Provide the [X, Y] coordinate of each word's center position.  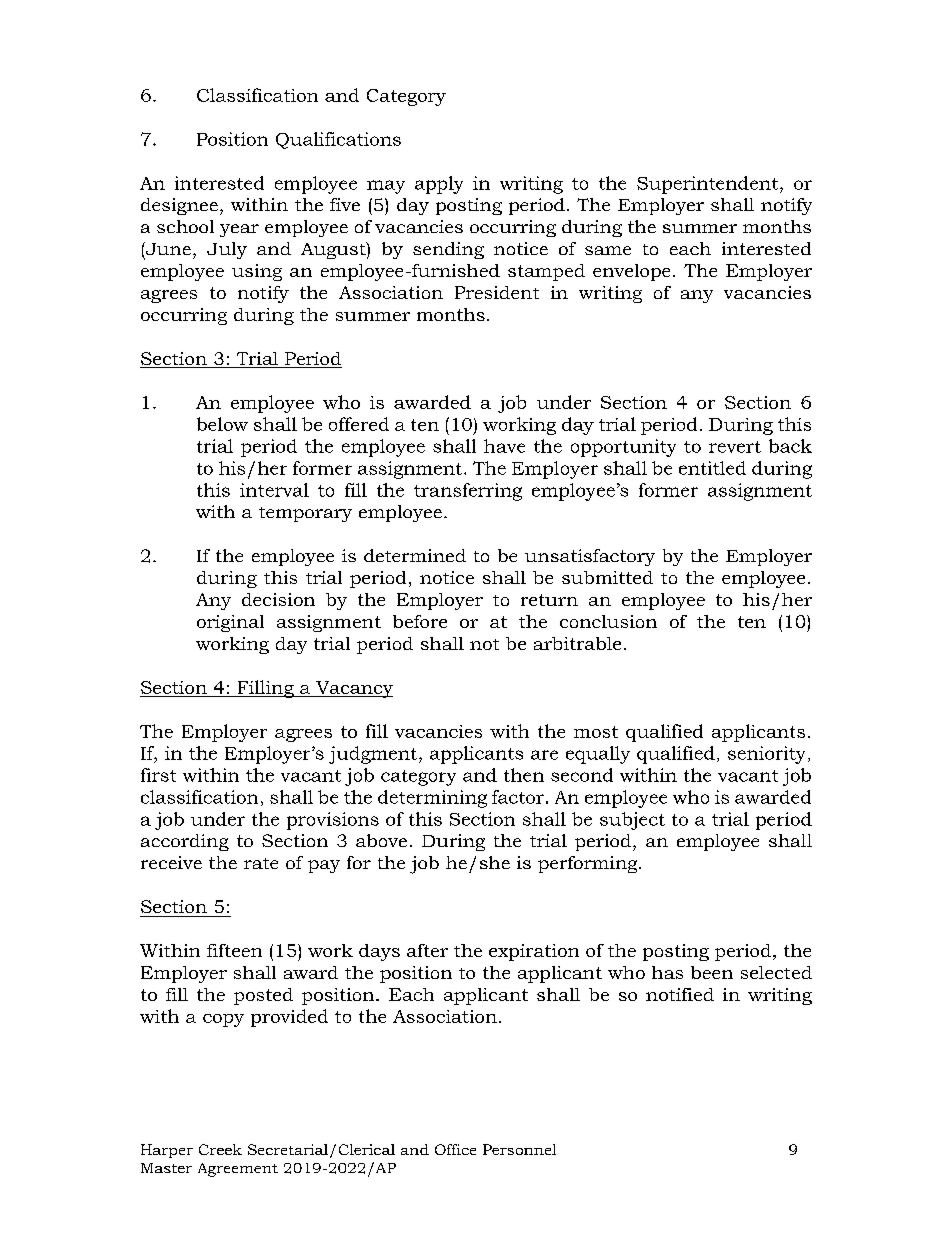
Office [455, 1149]
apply [439, 185]
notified [680, 994]
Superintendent [707, 185]
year [239, 230]
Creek [220, 1149]
